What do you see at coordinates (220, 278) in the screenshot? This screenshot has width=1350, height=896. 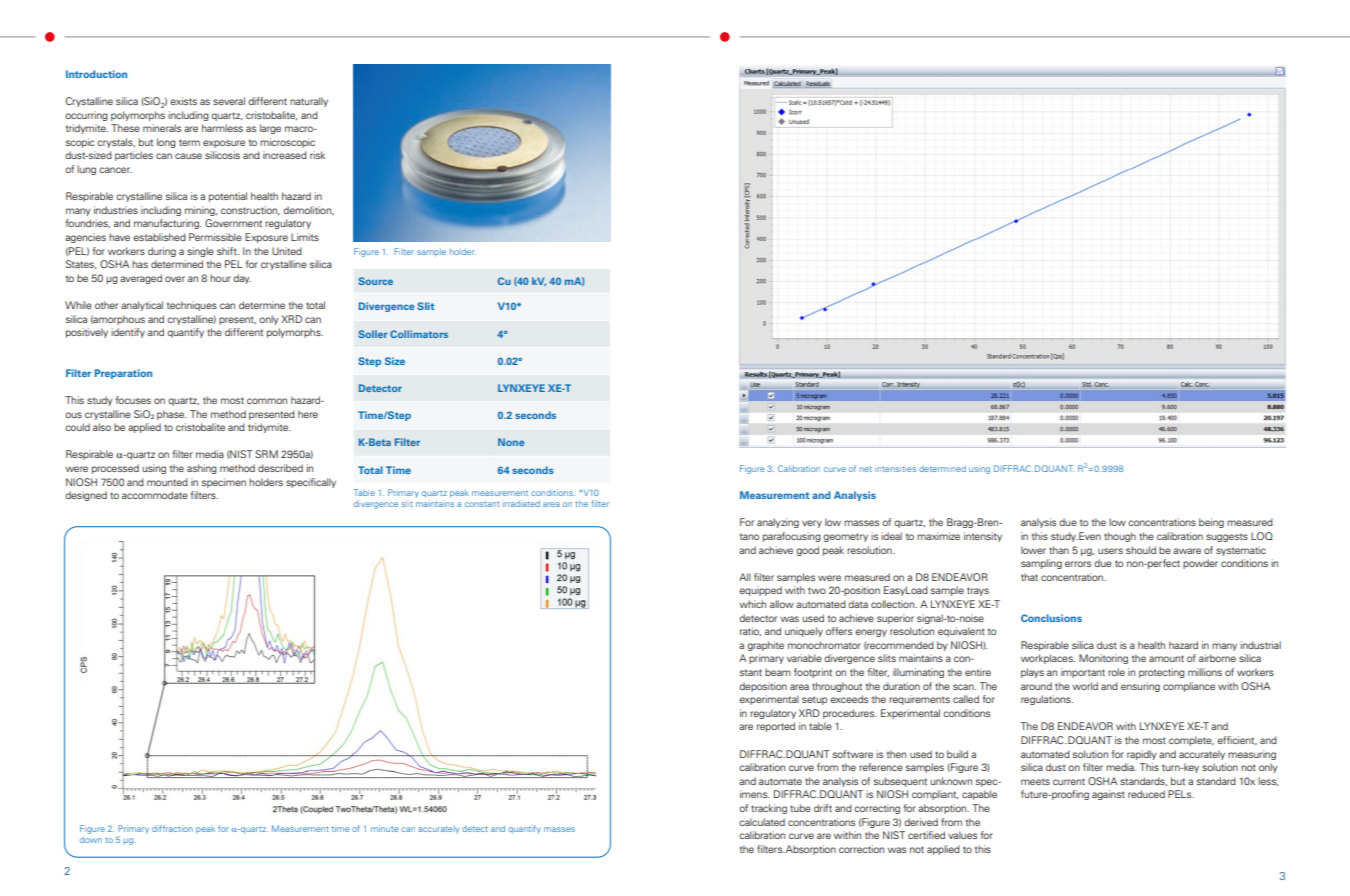 I see `hour` at bounding box center [220, 278].
